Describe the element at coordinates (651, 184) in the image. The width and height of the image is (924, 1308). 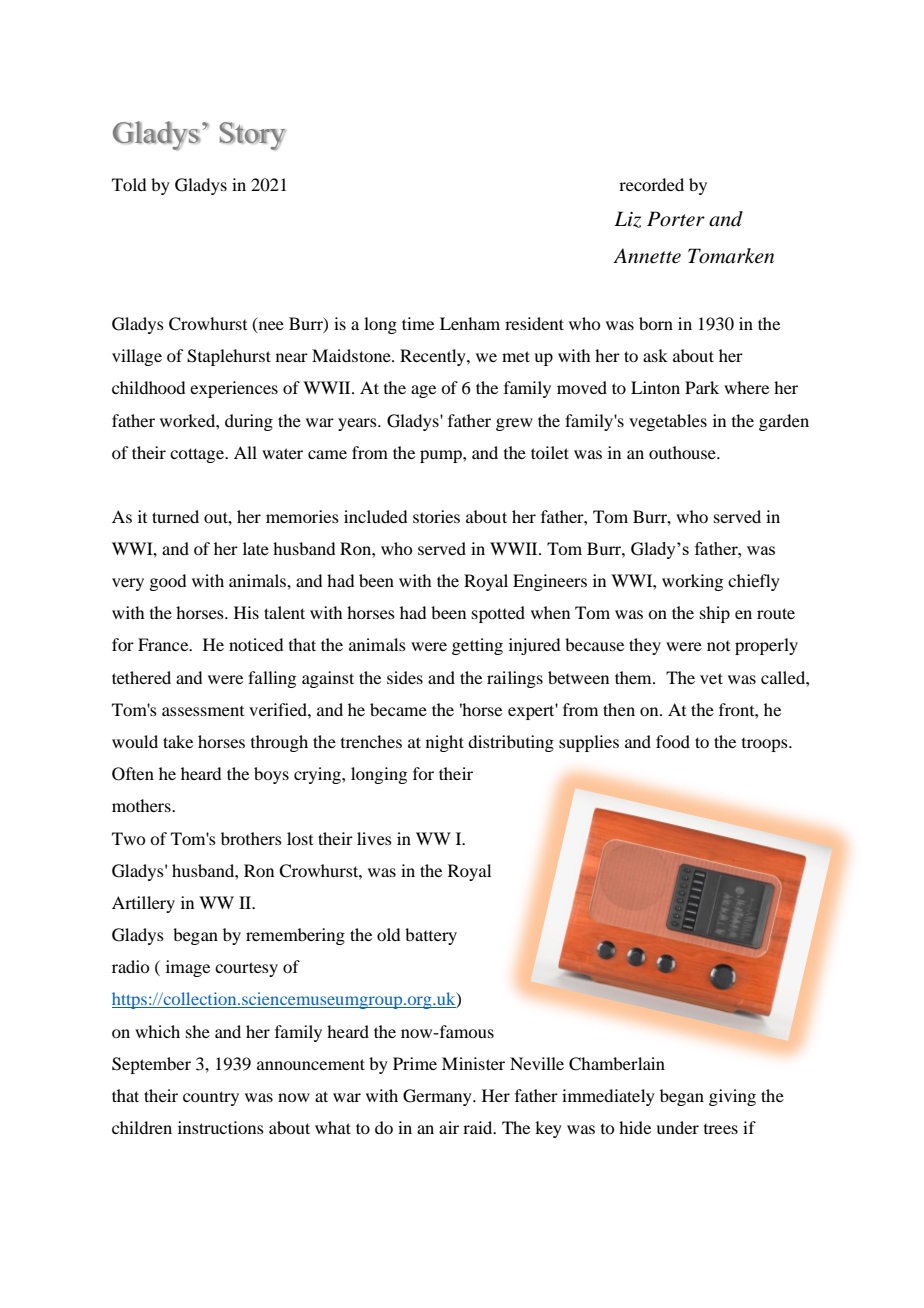
I see `recorded` at that location.
